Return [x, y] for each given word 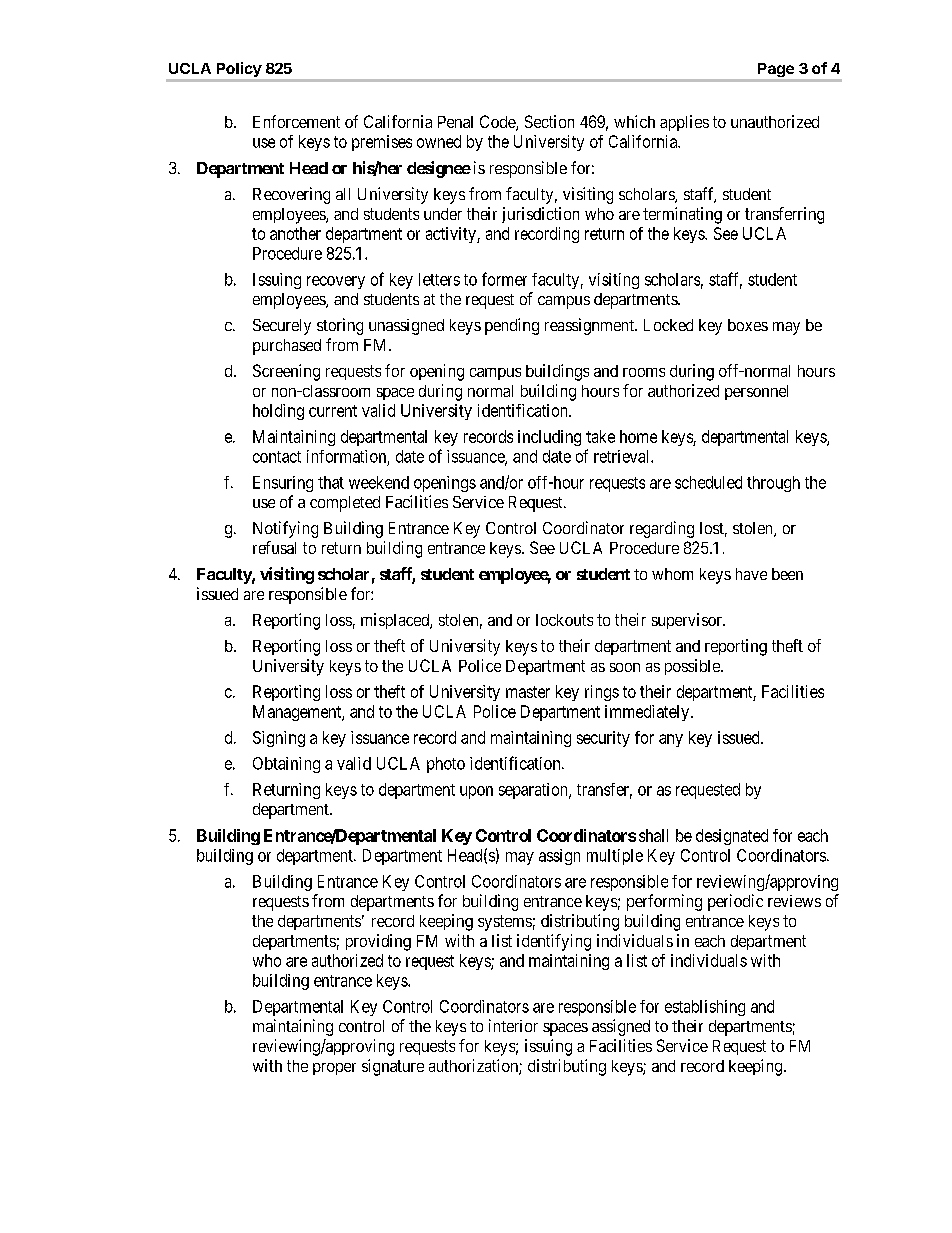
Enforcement [296, 121]
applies [684, 123]
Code [498, 123]
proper [334, 1069]
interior [513, 1025]
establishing [705, 1008]
